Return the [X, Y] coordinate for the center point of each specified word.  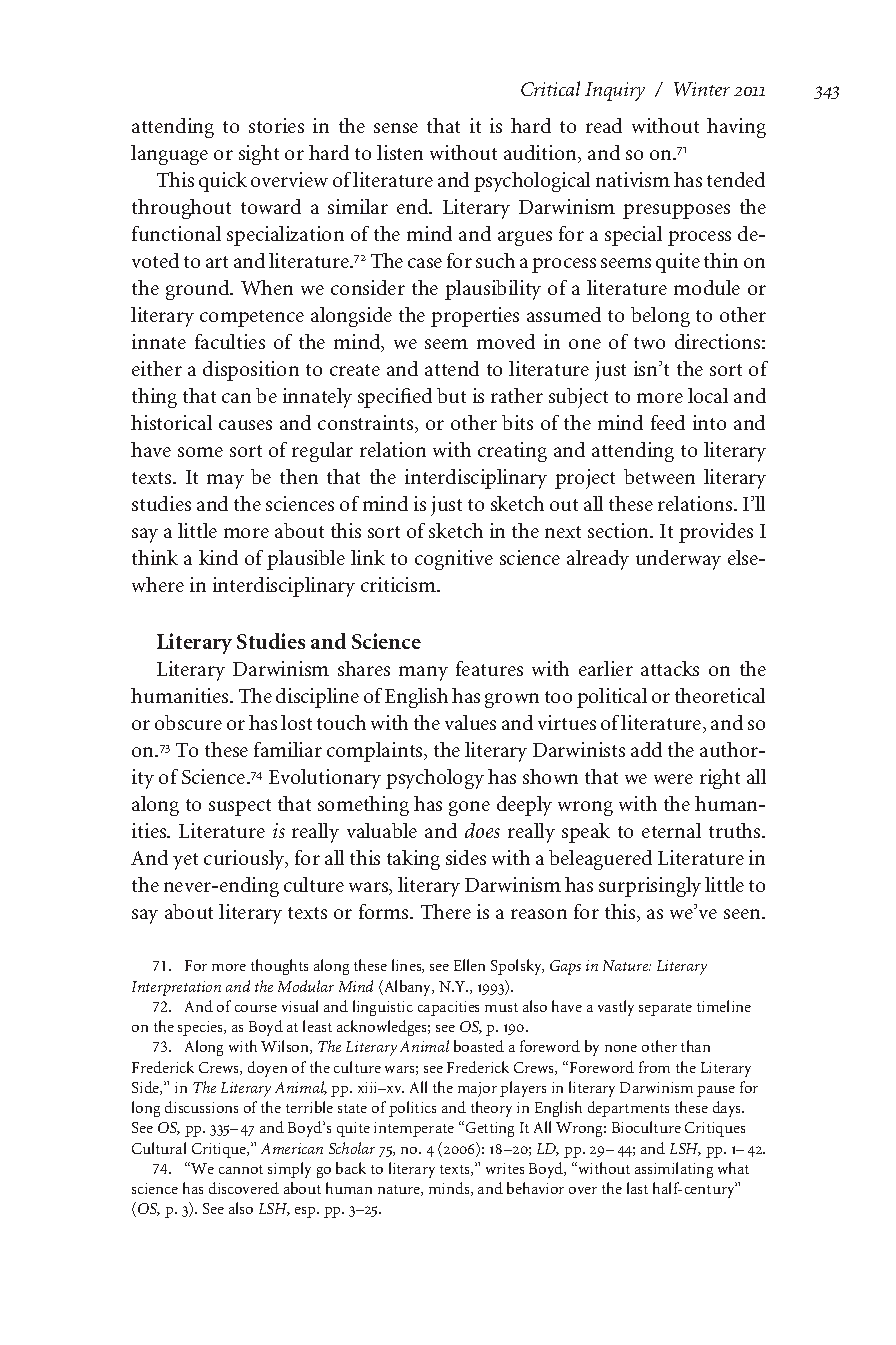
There [446, 911]
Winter [702, 89]
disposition [251, 371]
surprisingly [650, 887]
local [708, 395]
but [451, 395]
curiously [245, 860]
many [423, 673]
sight [259, 155]
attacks [670, 668]
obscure [188, 722]
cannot [241, 1169]
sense [396, 128]
